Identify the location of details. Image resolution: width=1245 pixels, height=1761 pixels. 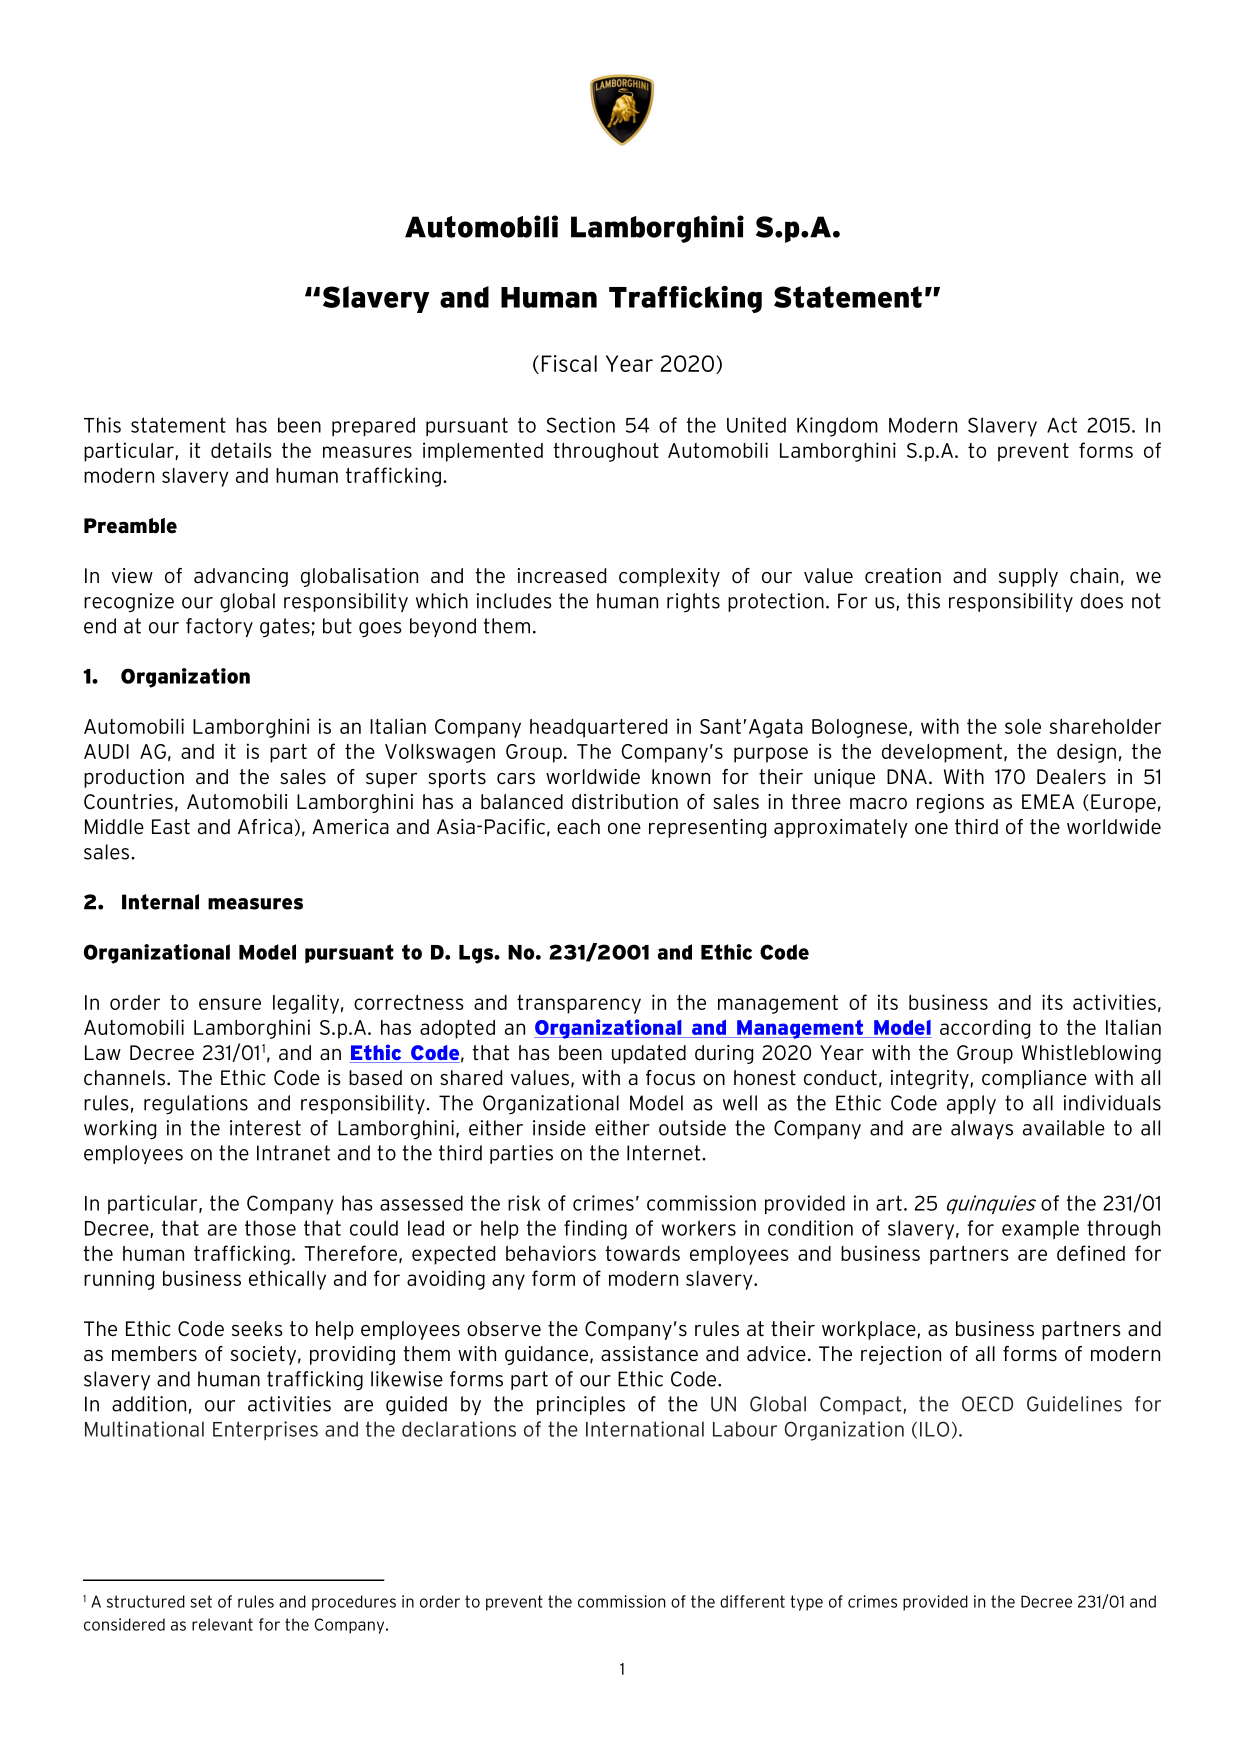
(241, 450).
